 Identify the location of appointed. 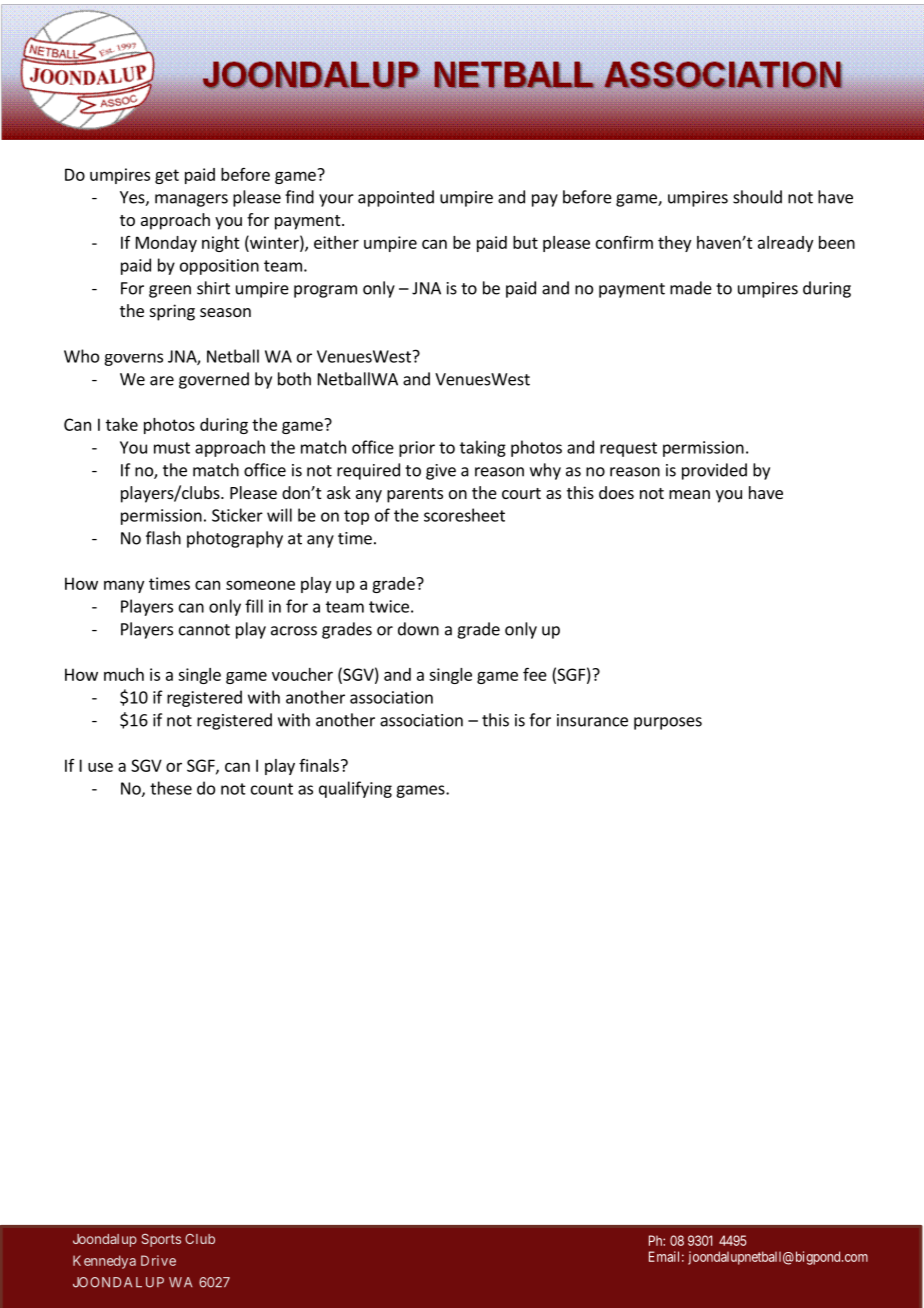
(396, 198).
